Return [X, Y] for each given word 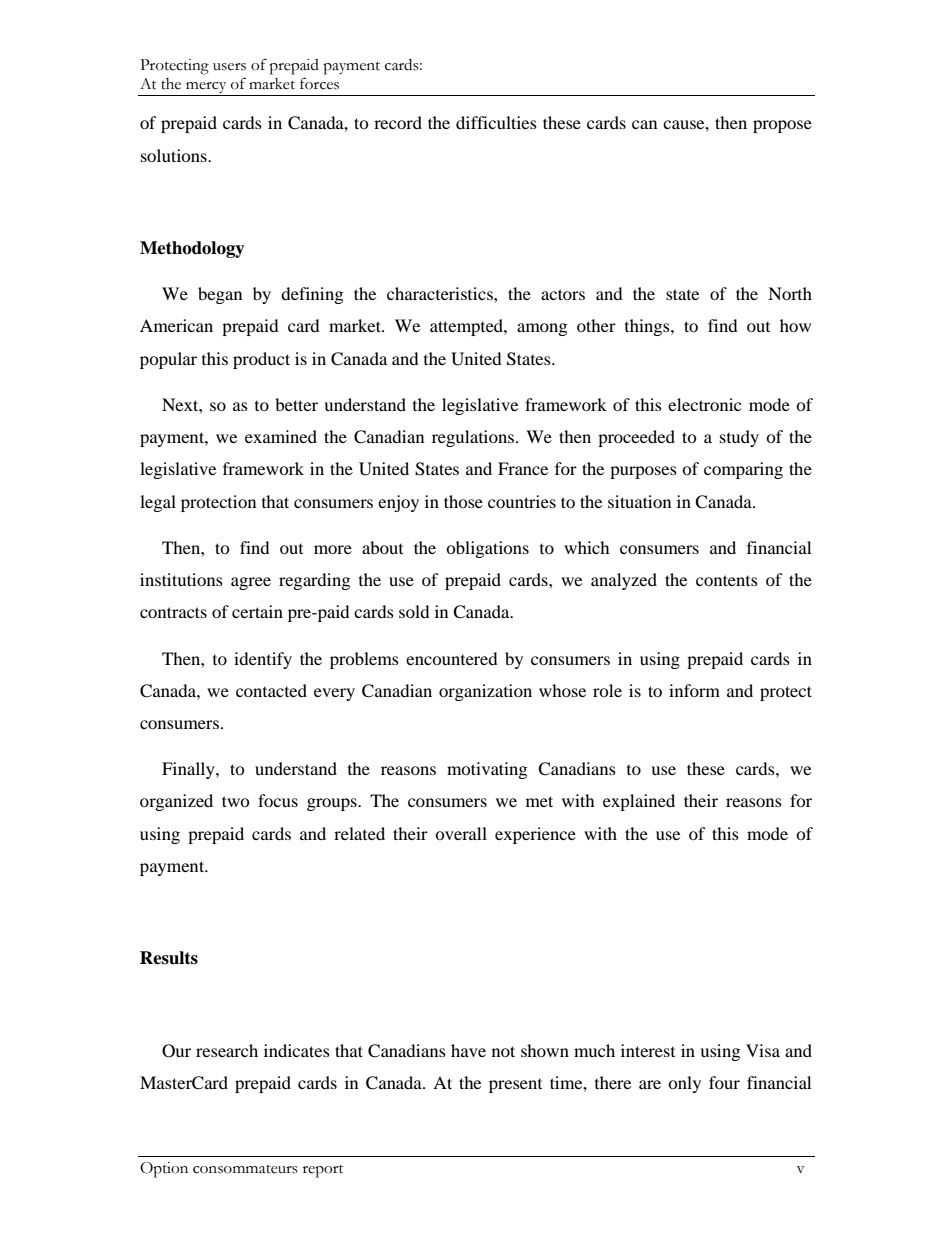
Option [164, 1170]
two [236, 801]
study [739, 438]
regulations [473, 438]
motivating [487, 770]
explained [639, 802]
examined [281, 436]
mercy [206, 89]
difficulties [496, 122]
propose [782, 126]
